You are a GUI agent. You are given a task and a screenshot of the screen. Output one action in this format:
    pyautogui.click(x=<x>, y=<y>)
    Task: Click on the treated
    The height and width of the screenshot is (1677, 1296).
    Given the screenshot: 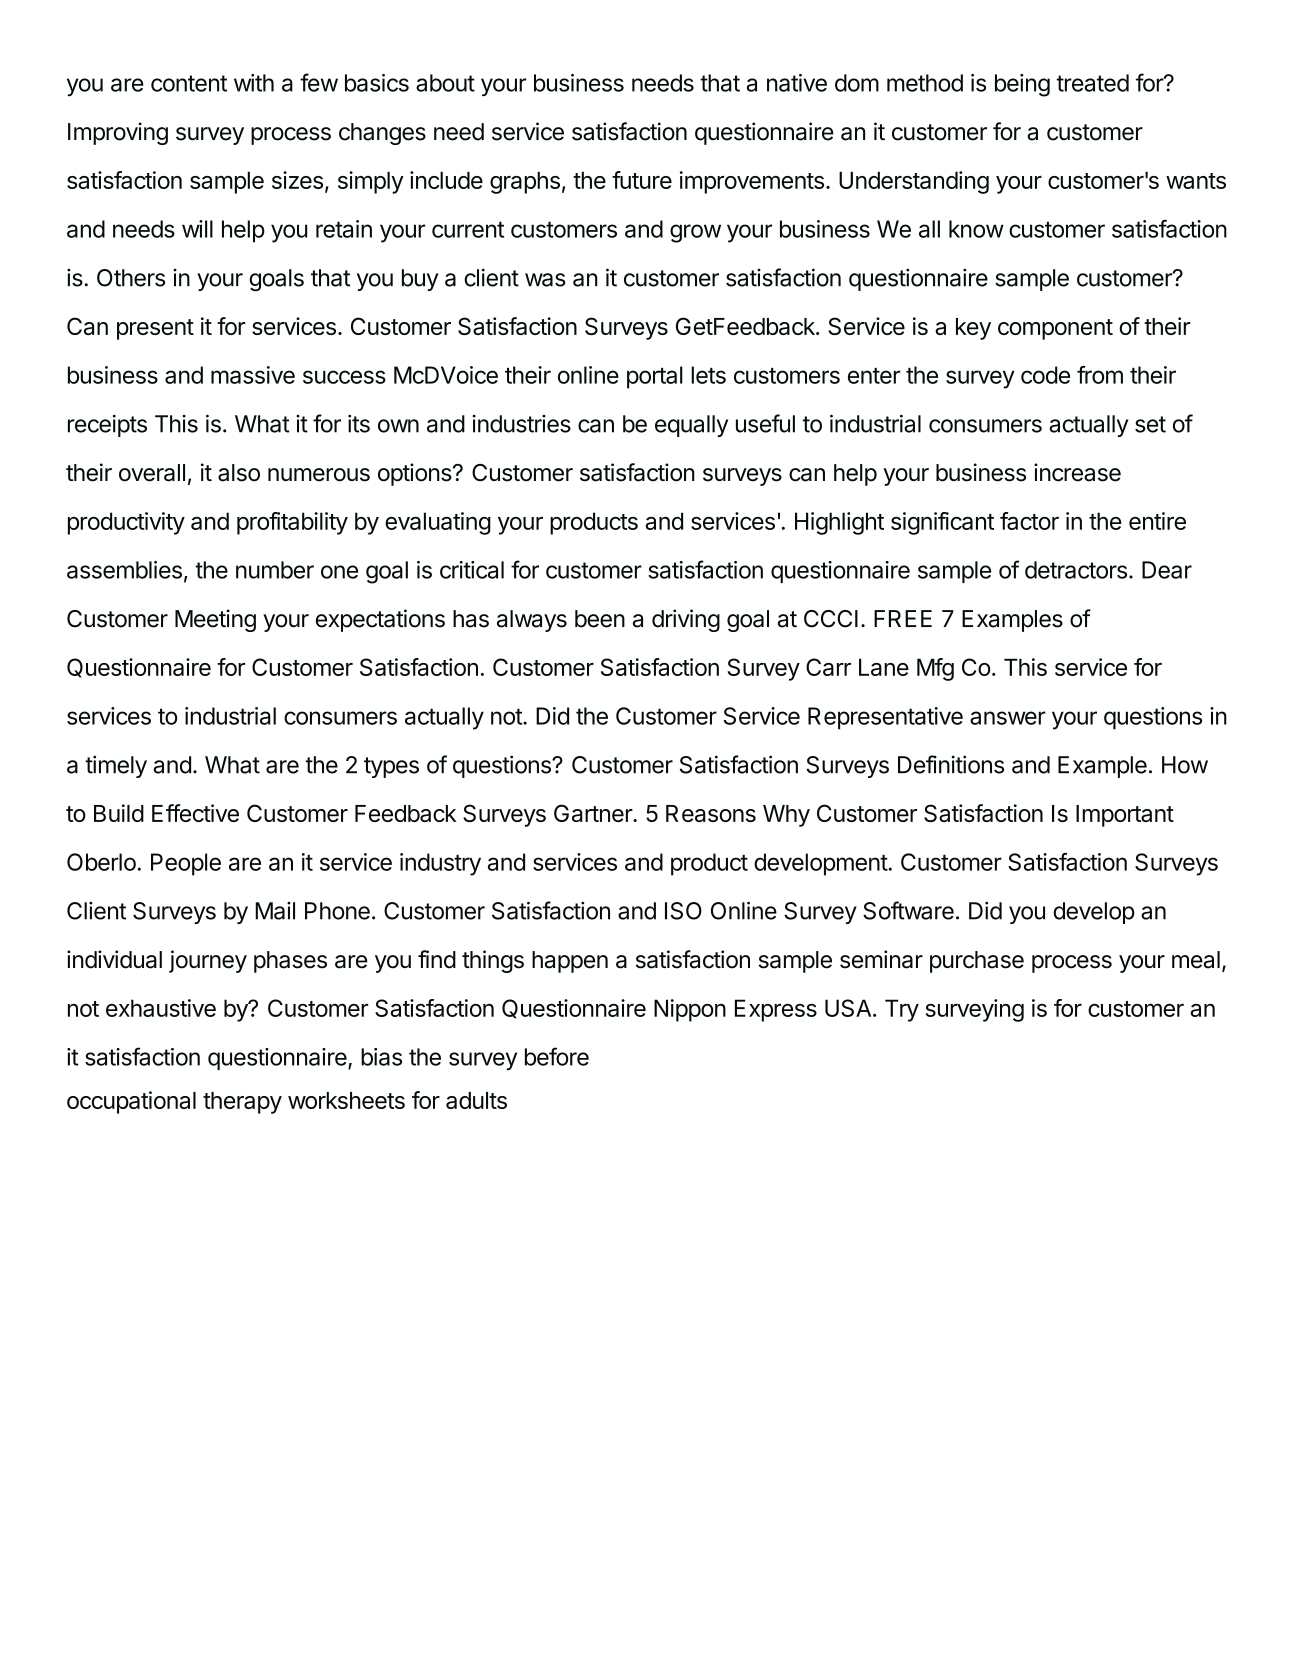 What is the action you would take?
    pyautogui.click(x=1092, y=83)
